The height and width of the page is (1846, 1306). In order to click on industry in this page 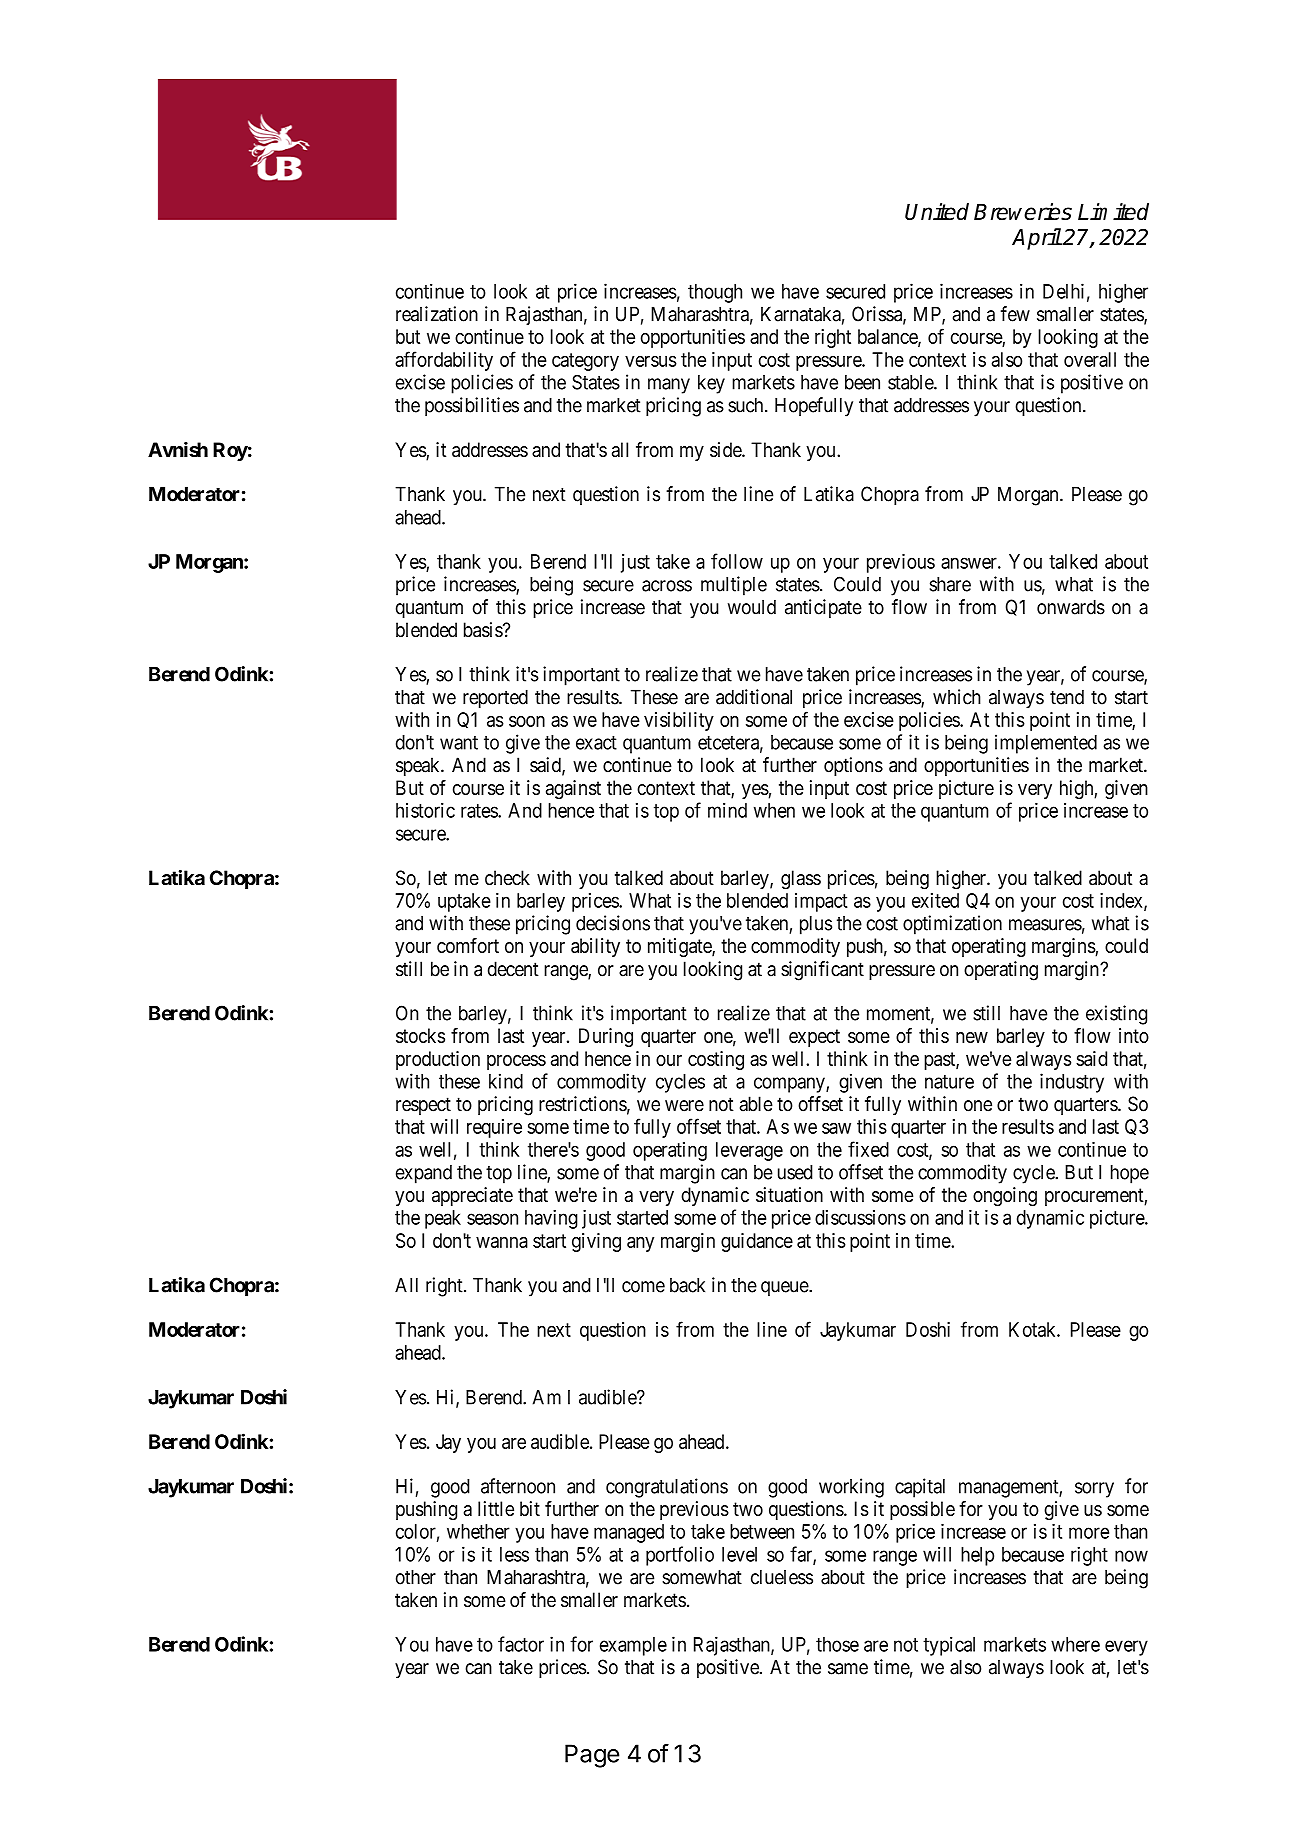, I will do `click(1072, 1083)`.
